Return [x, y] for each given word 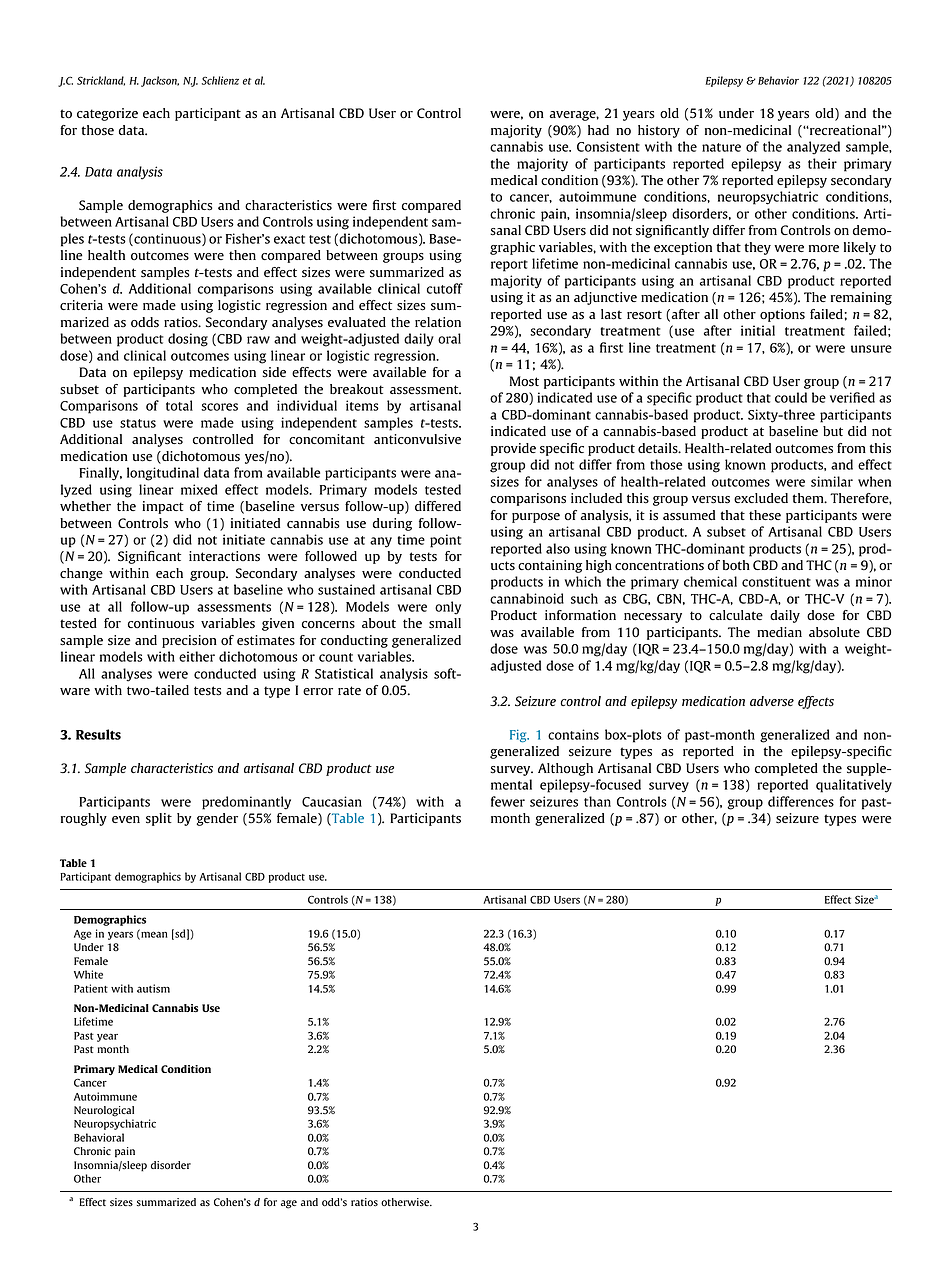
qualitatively [854, 786]
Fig [519, 735]
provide [513, 449]
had [598, 130]
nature [721, 147]
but [833, 431]
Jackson [160, 81]
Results [98, 734]
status [138, 423]
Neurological [104, 1111]
